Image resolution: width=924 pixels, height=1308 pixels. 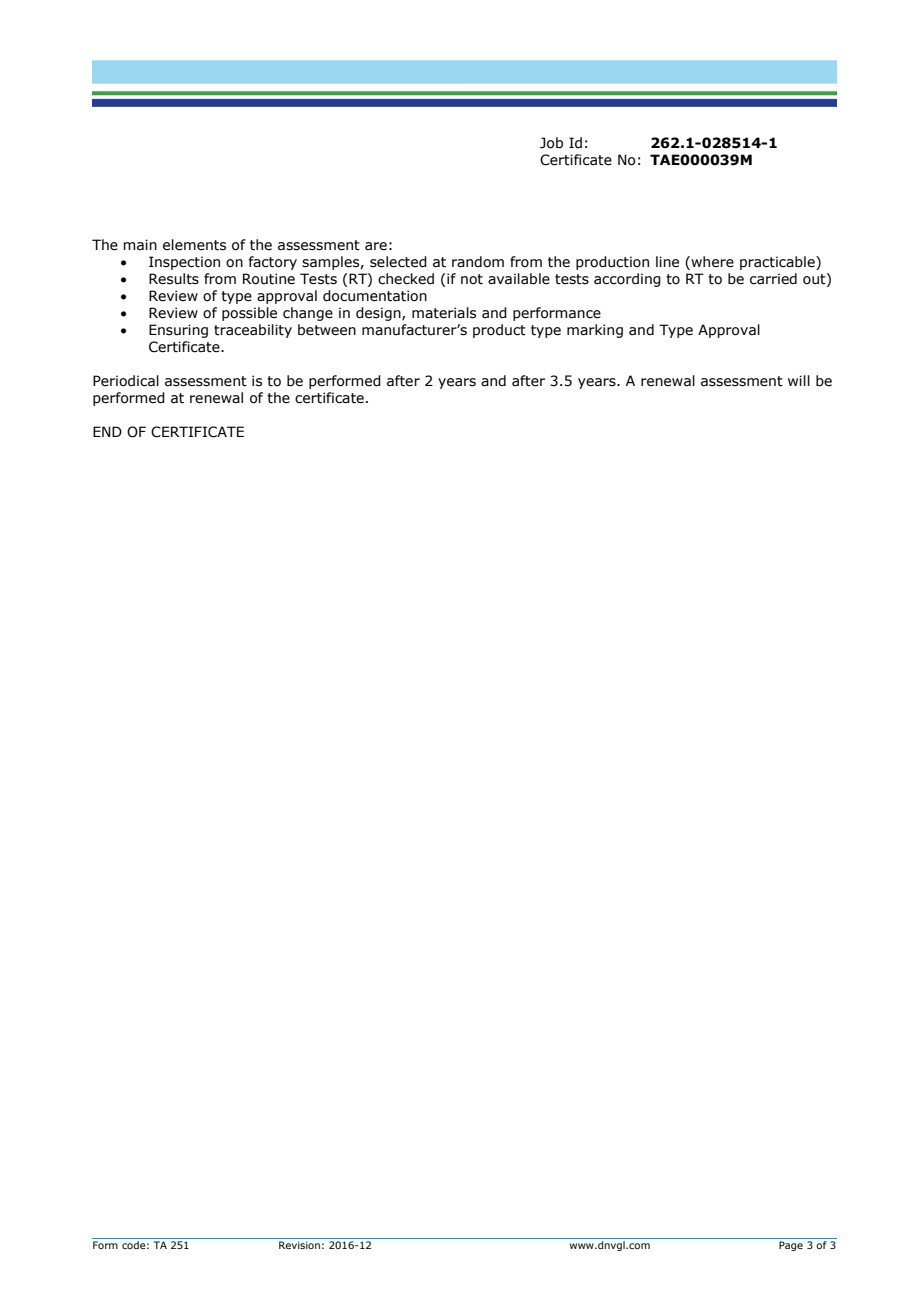 What do you see at coordinates (194, 245) in the screenshot?
I see `elements` at bounding box center [194, 245].
